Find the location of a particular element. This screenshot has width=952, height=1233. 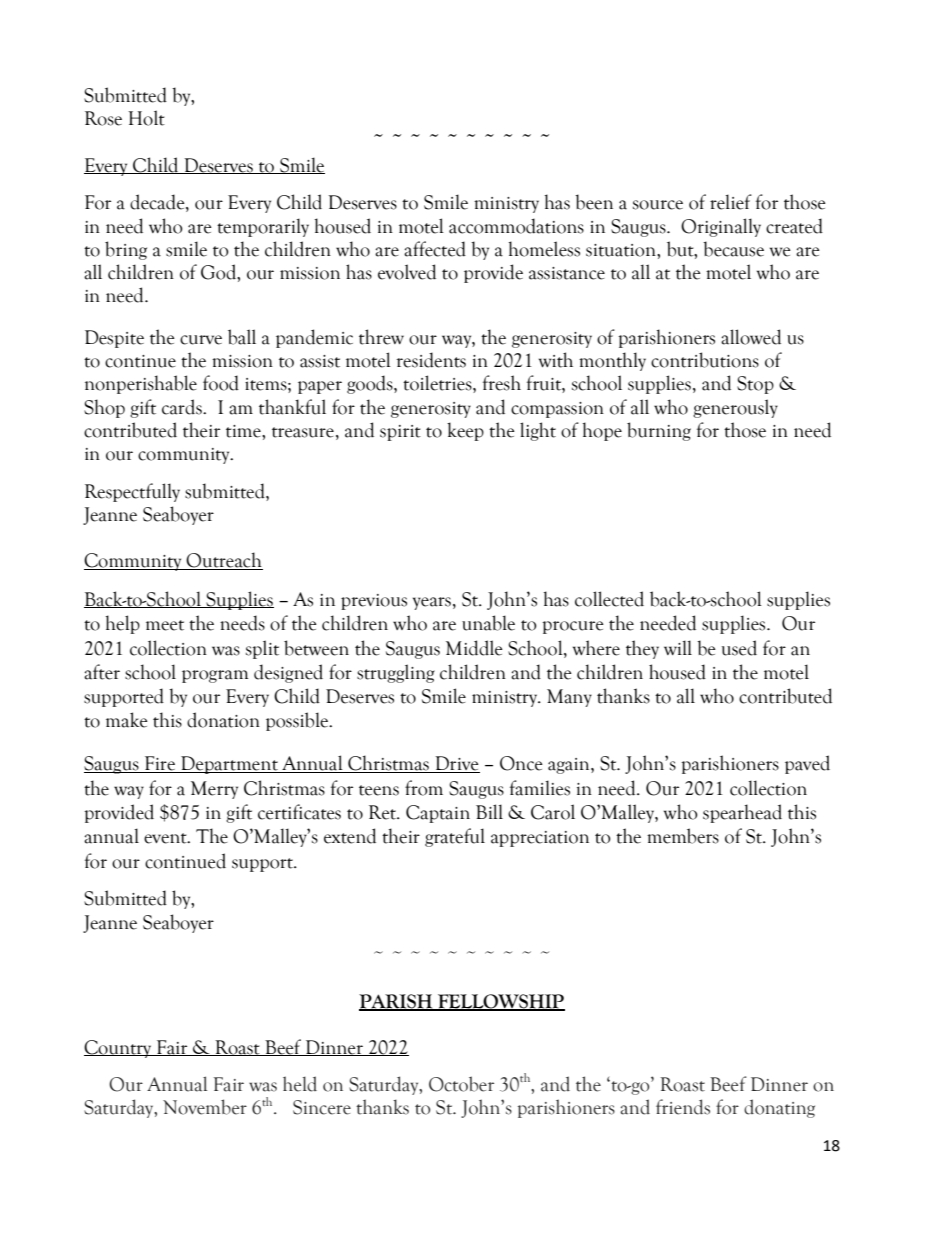

grateful is located at coordinates (455, 837).
